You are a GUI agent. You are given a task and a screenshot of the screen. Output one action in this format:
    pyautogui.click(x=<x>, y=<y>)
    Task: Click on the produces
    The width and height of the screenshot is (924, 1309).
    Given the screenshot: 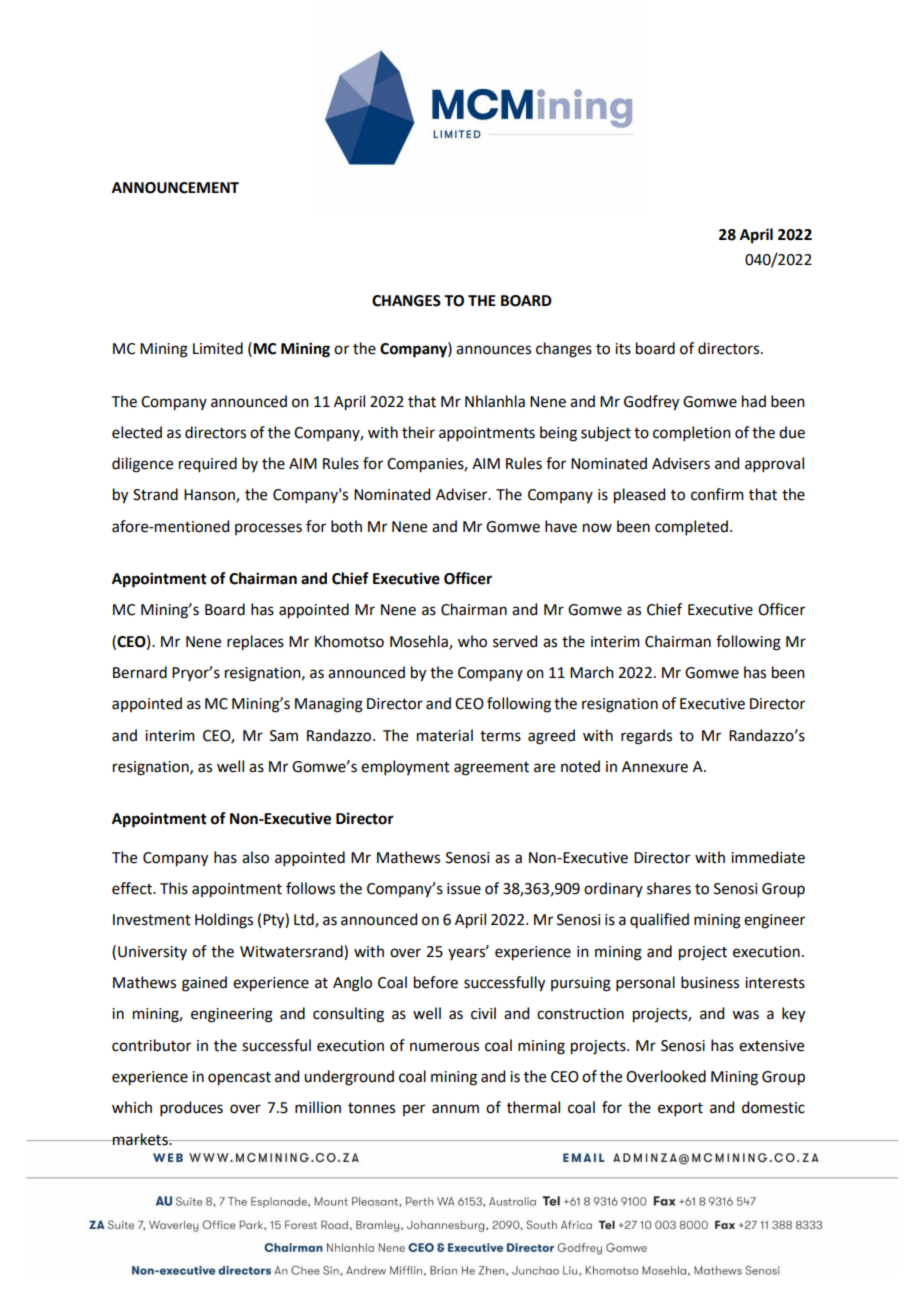 What is the action you would take?
    pyautogui.click(x=191, y=1108)
